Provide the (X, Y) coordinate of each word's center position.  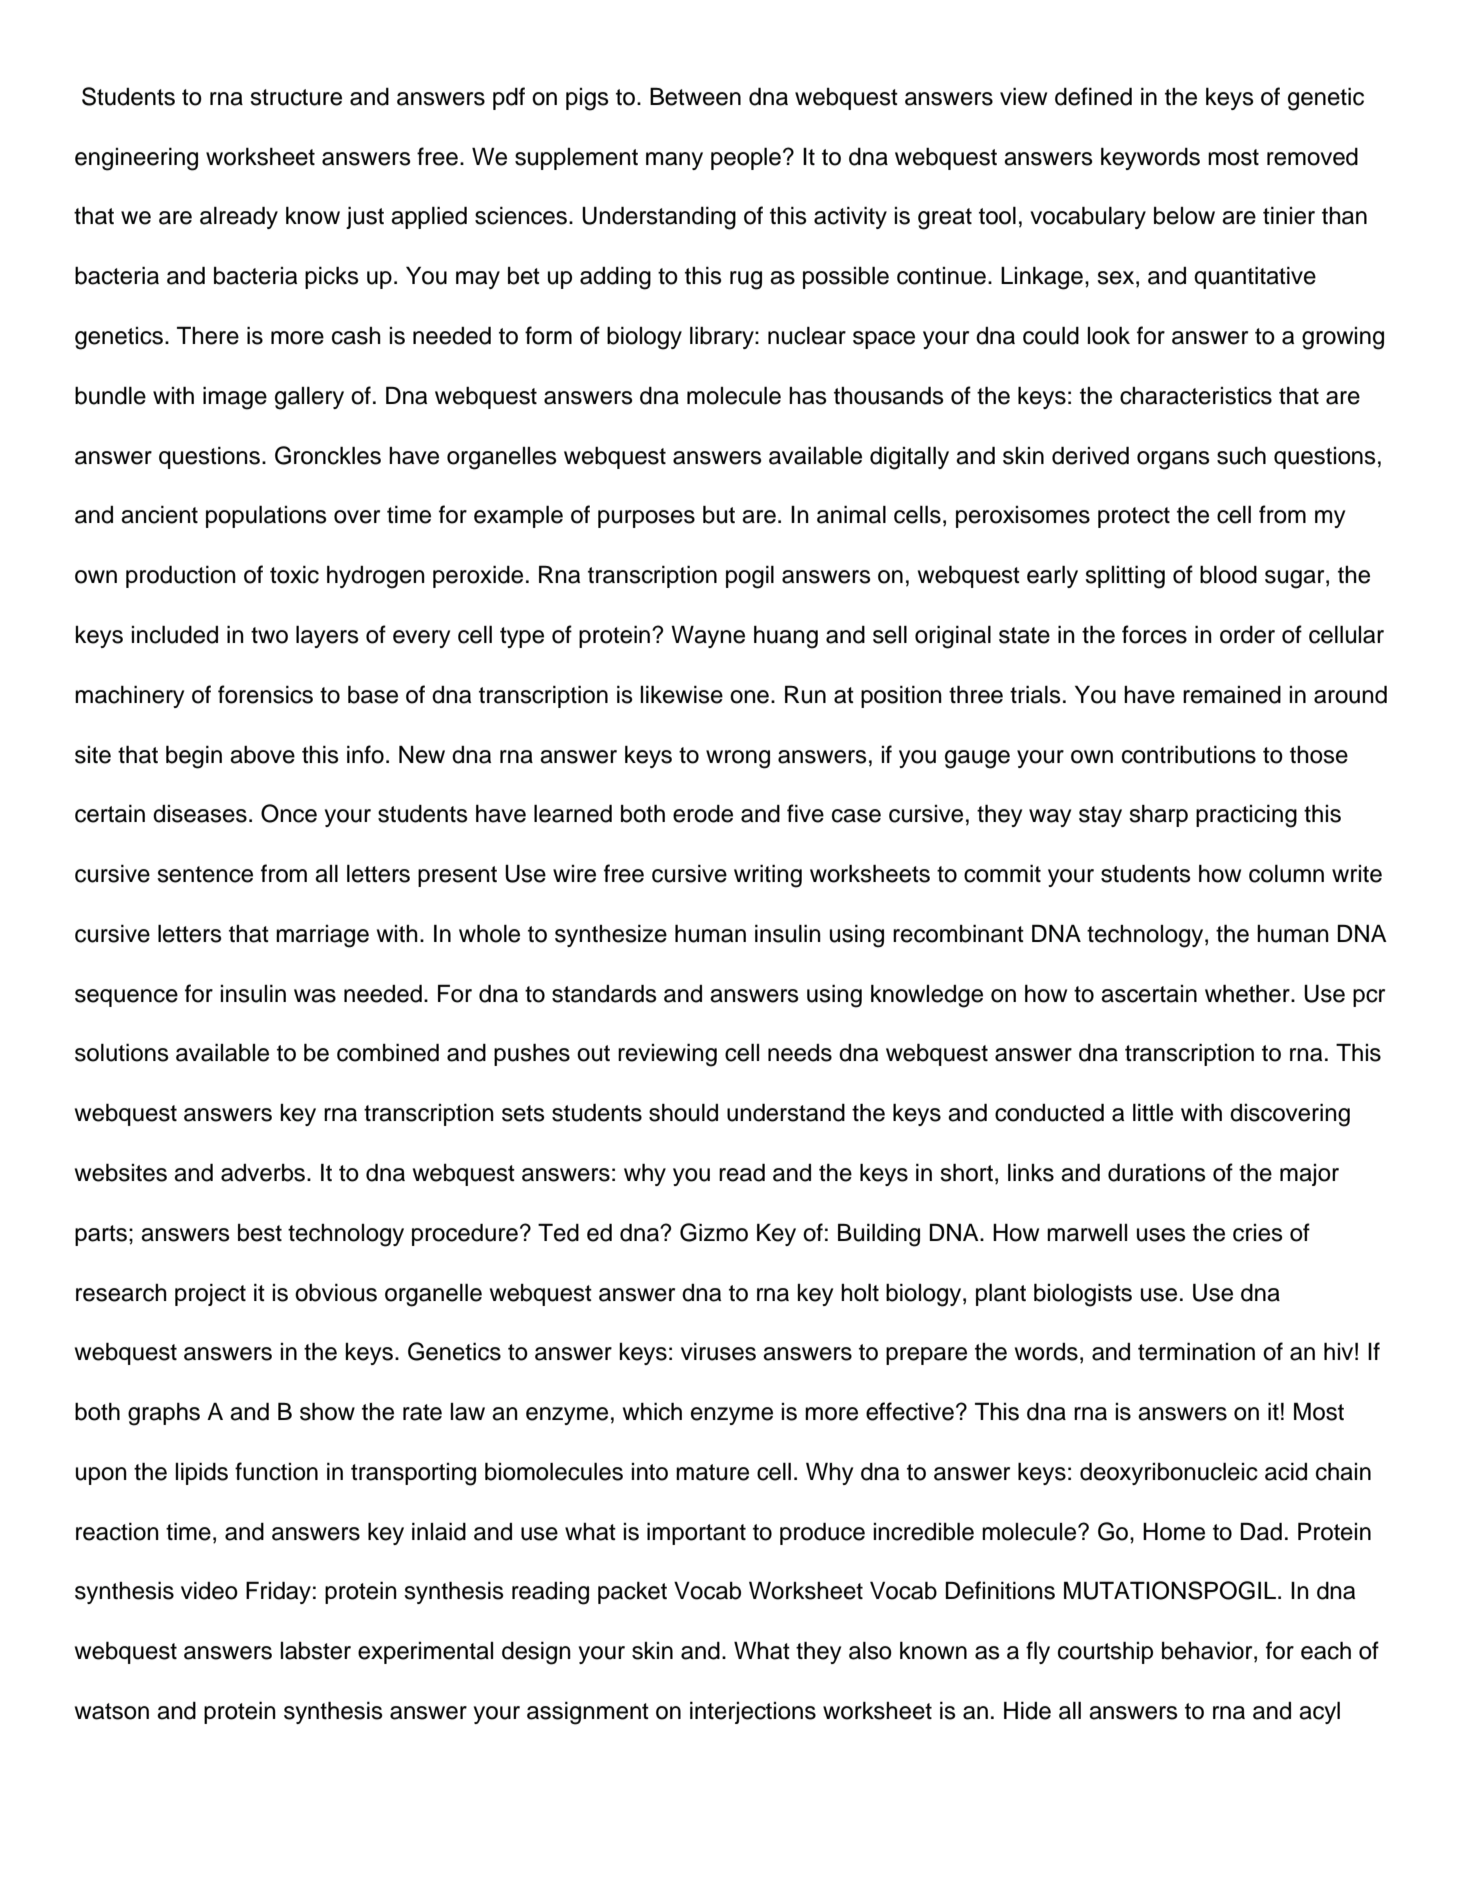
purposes (646, 519)
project (210, 1294)
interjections (753, 1712)
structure (296, 97)
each (1326, 1650)
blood (1228, 574)
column (1286, 873)
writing (768, 876)
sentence (205, 874)
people (746, 158)
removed (1312, 157)
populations (266, 516)
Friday (278, 1592)
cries (1258, 1233)
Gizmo (714, 1232)
